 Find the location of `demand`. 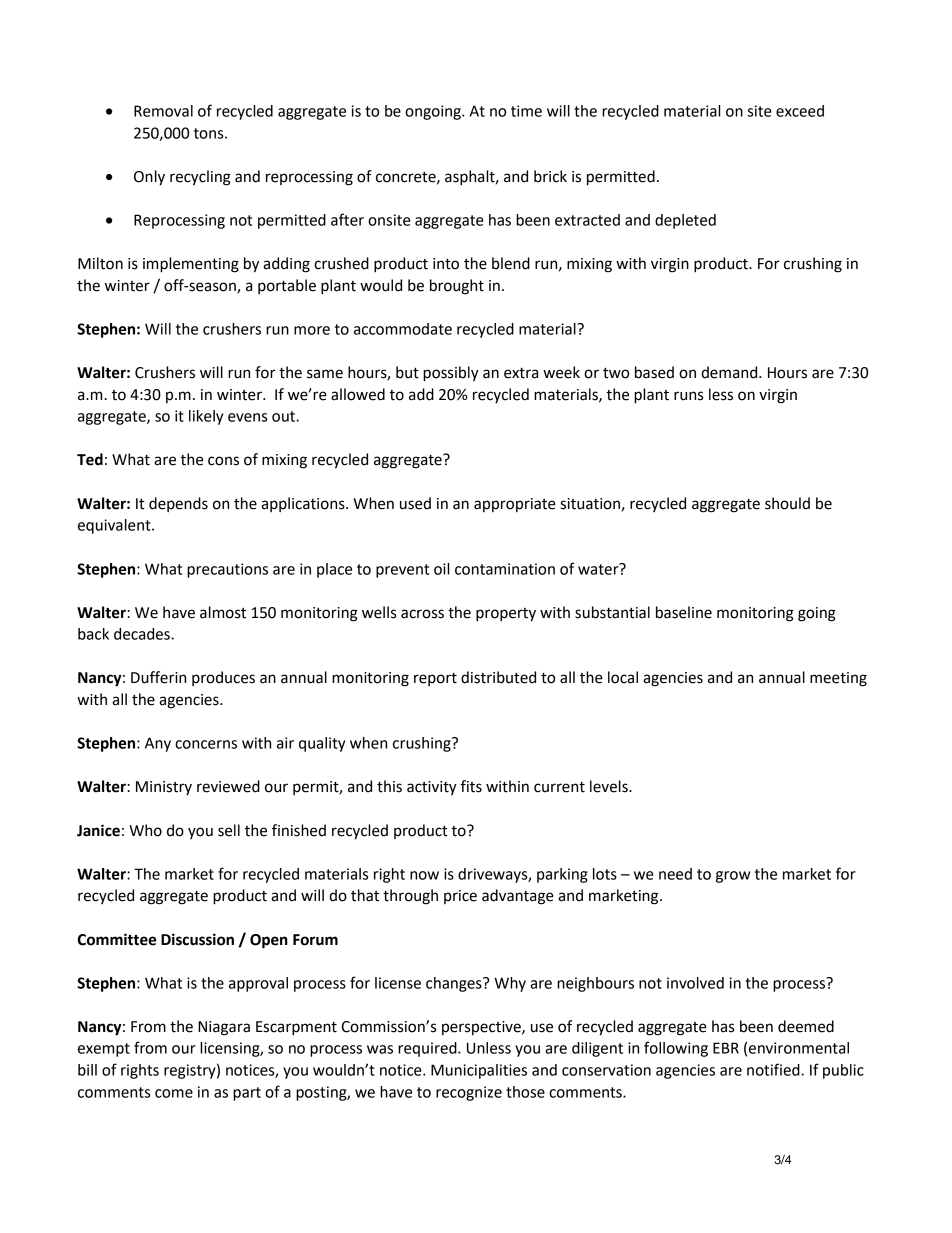

demand is located at coordinates (730, 372).
